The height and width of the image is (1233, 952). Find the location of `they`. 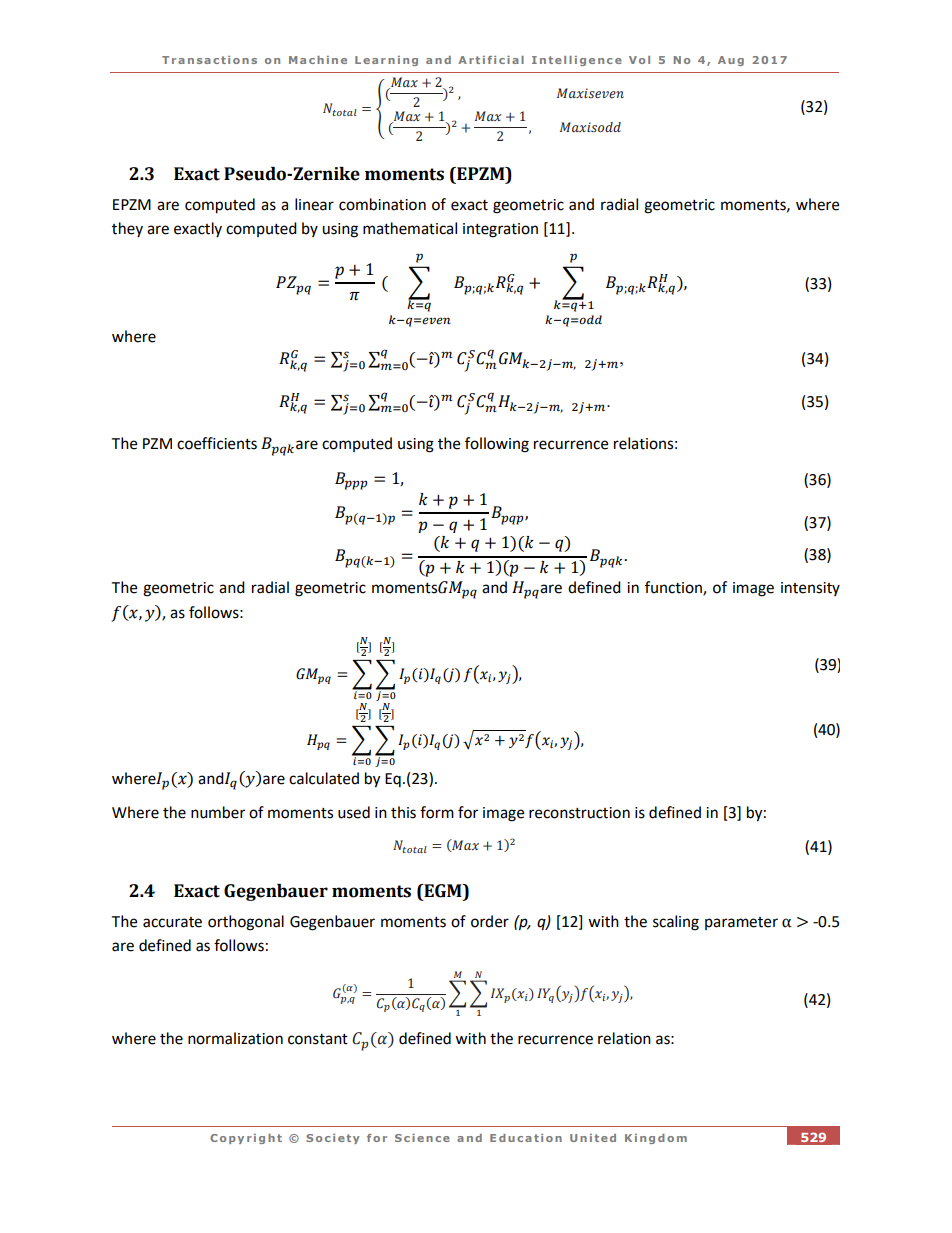

they is located at coordinates (127, 230).
